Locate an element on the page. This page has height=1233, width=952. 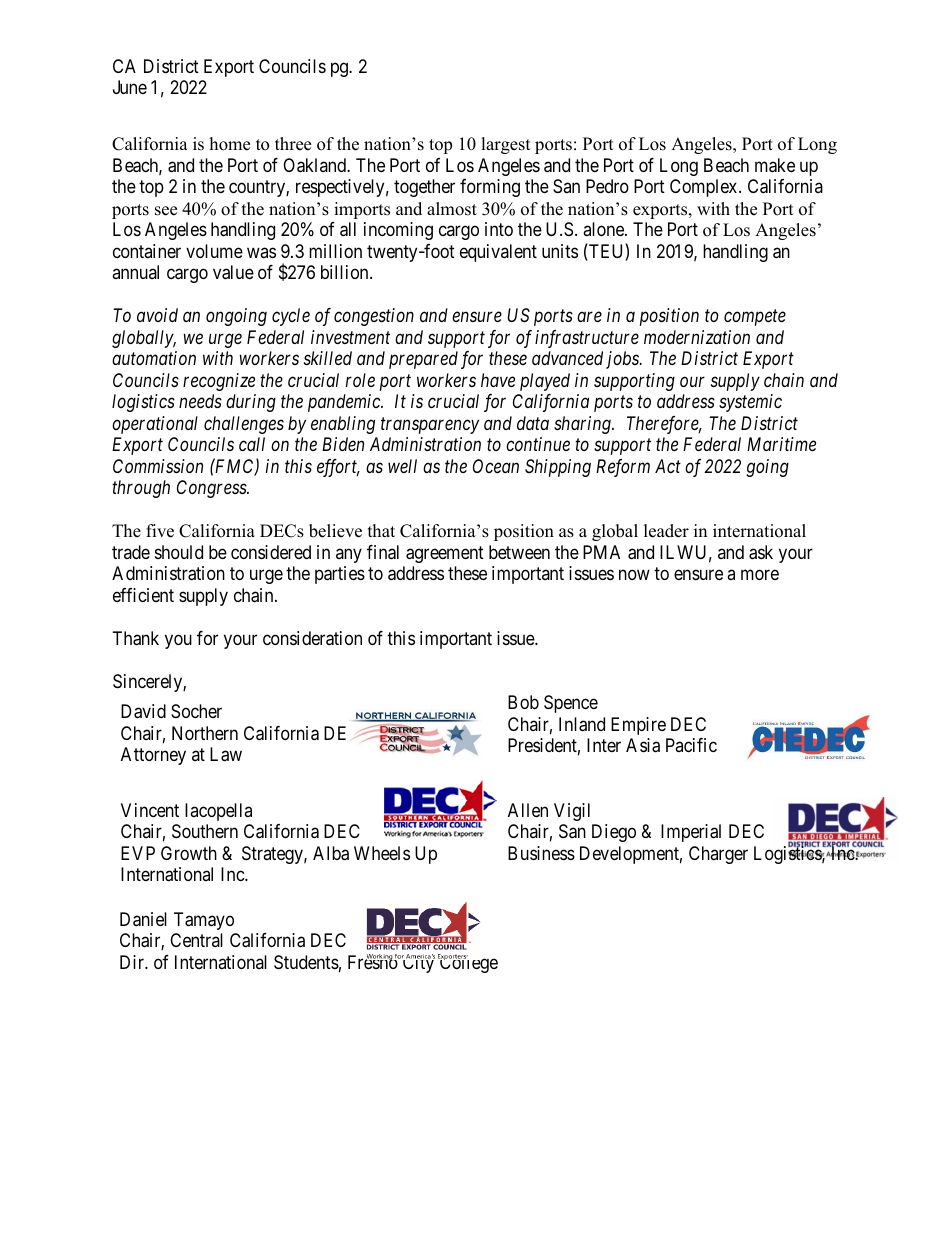
Thank is located at coordinates (136, 638).
